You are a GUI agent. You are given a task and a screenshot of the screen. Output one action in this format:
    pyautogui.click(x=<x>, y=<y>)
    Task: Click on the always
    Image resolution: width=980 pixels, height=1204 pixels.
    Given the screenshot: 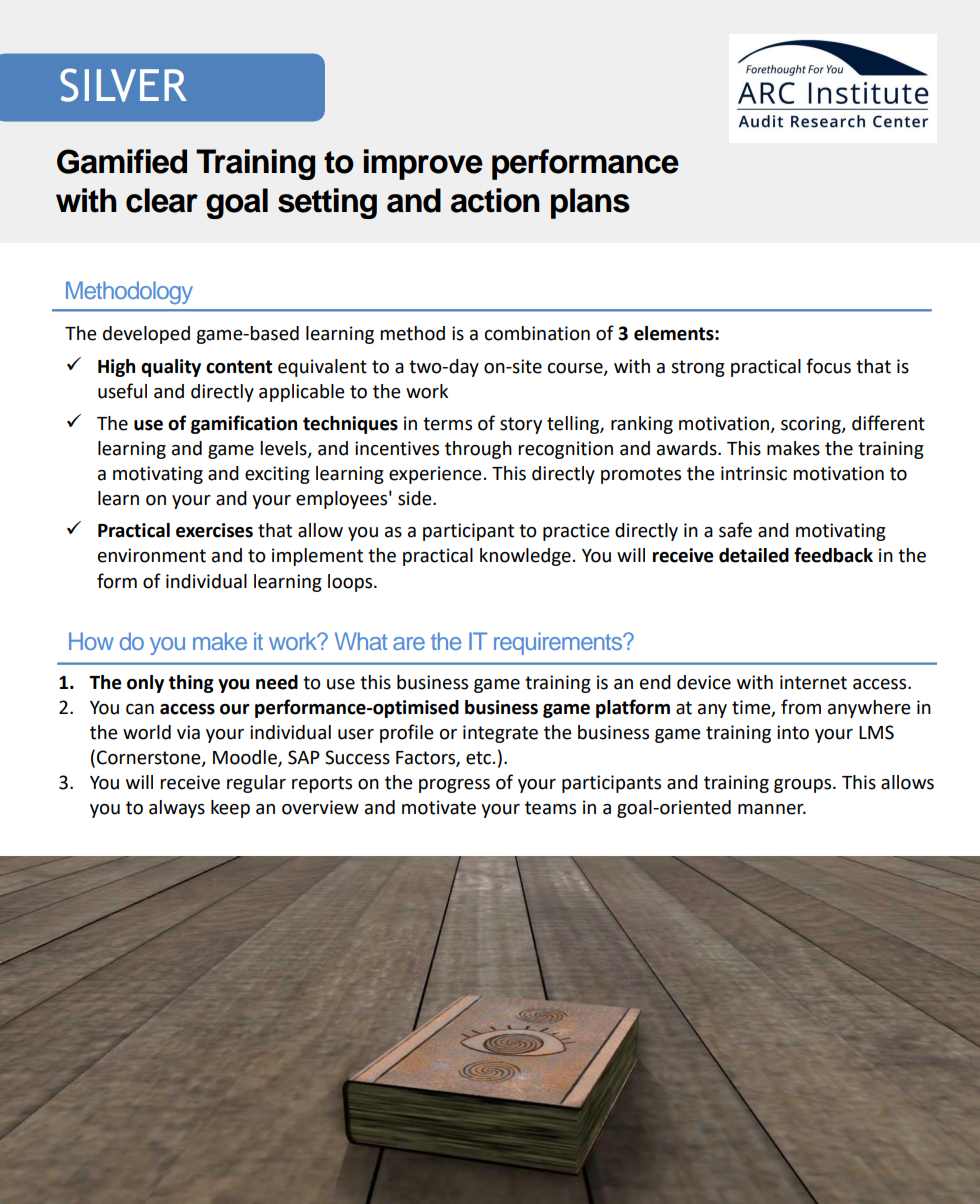 What is the action you would take?
    pyautogui.click(x=177, y=809)
